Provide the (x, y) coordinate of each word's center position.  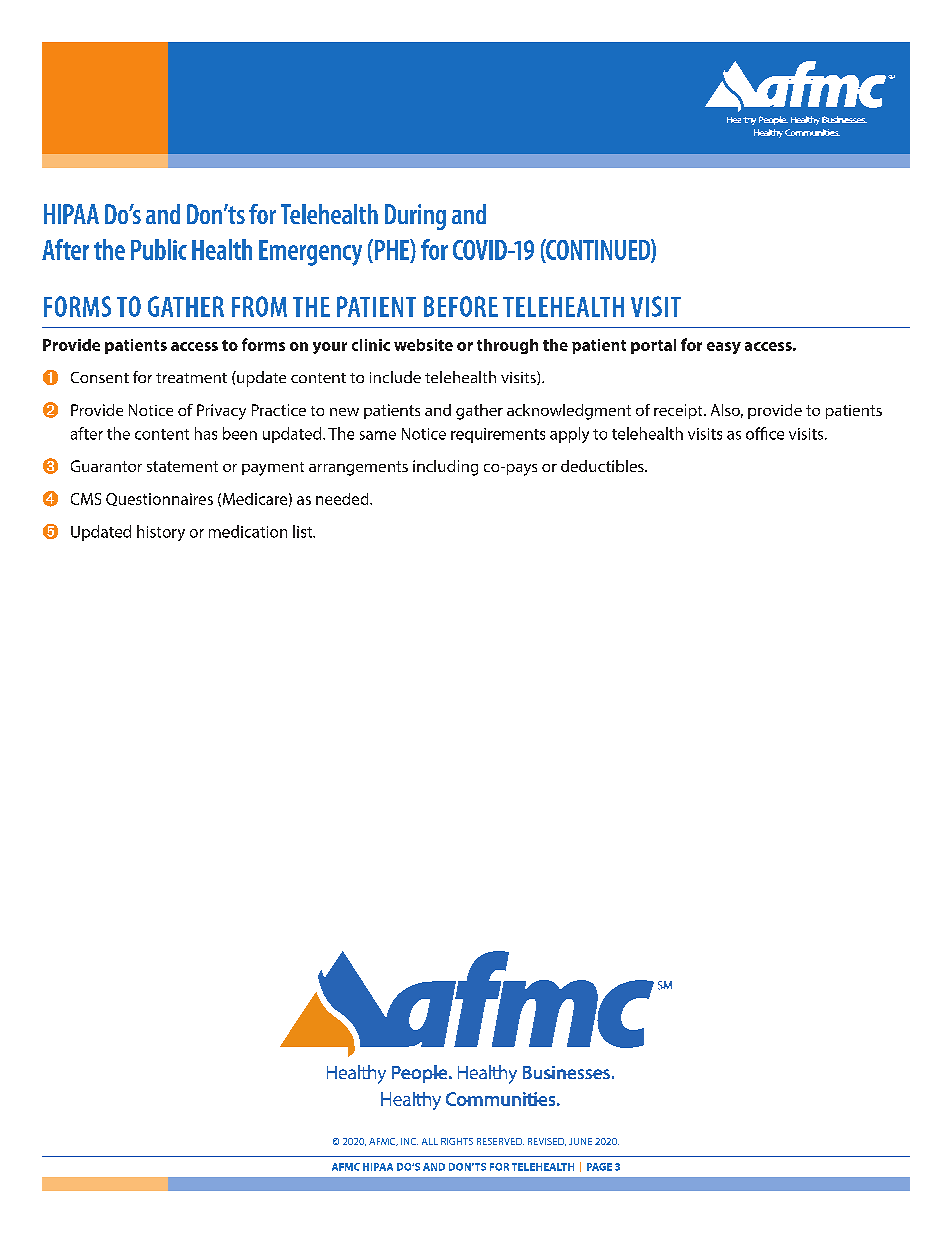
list (304, 531)
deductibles (603, 466)
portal (653, 346)
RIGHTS (457, 1141)
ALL (430, 1141)
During (415, 217)
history (161, 533)
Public (159, 249)
